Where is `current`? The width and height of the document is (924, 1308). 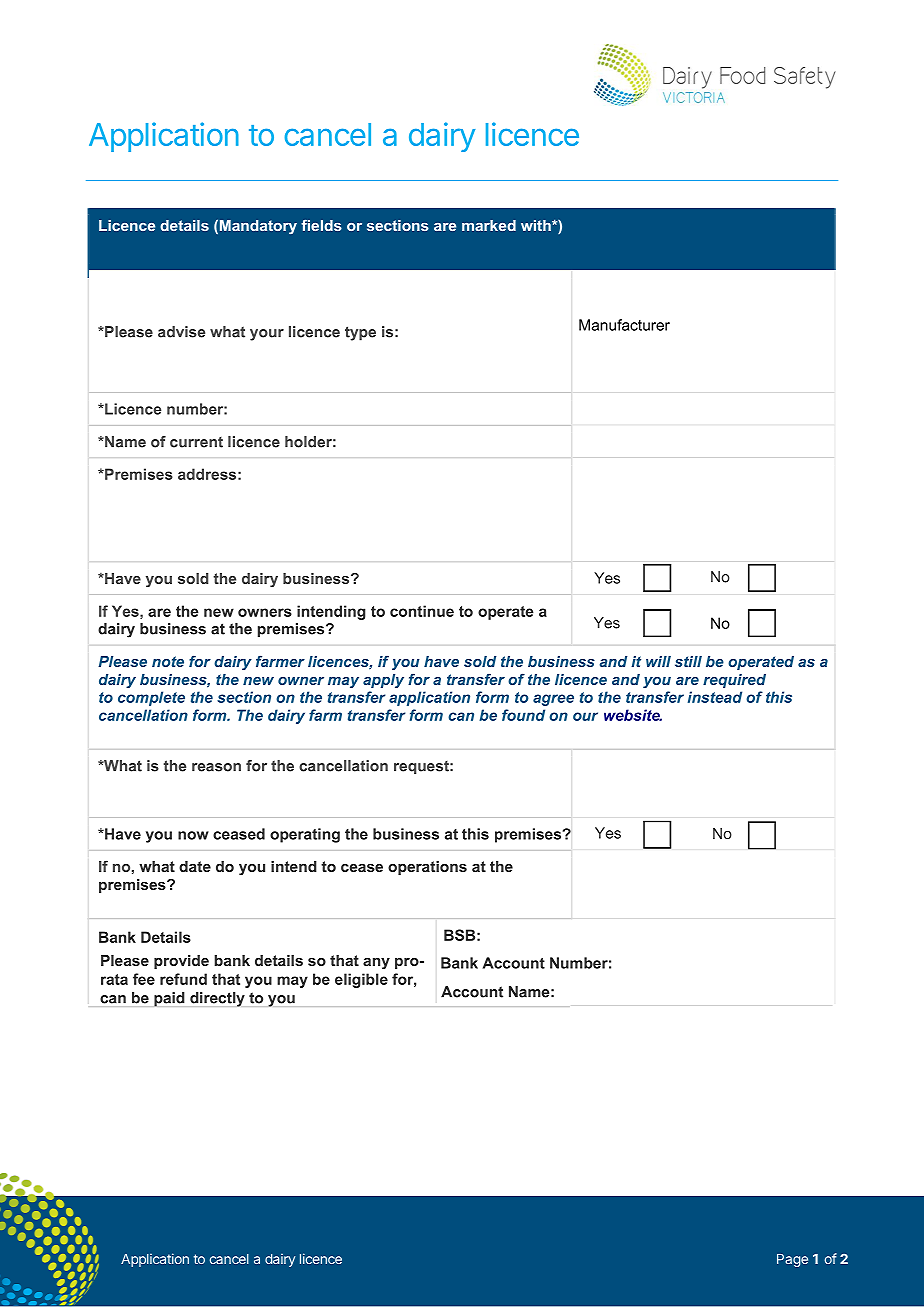 current is located at coordinates (196, 442).
